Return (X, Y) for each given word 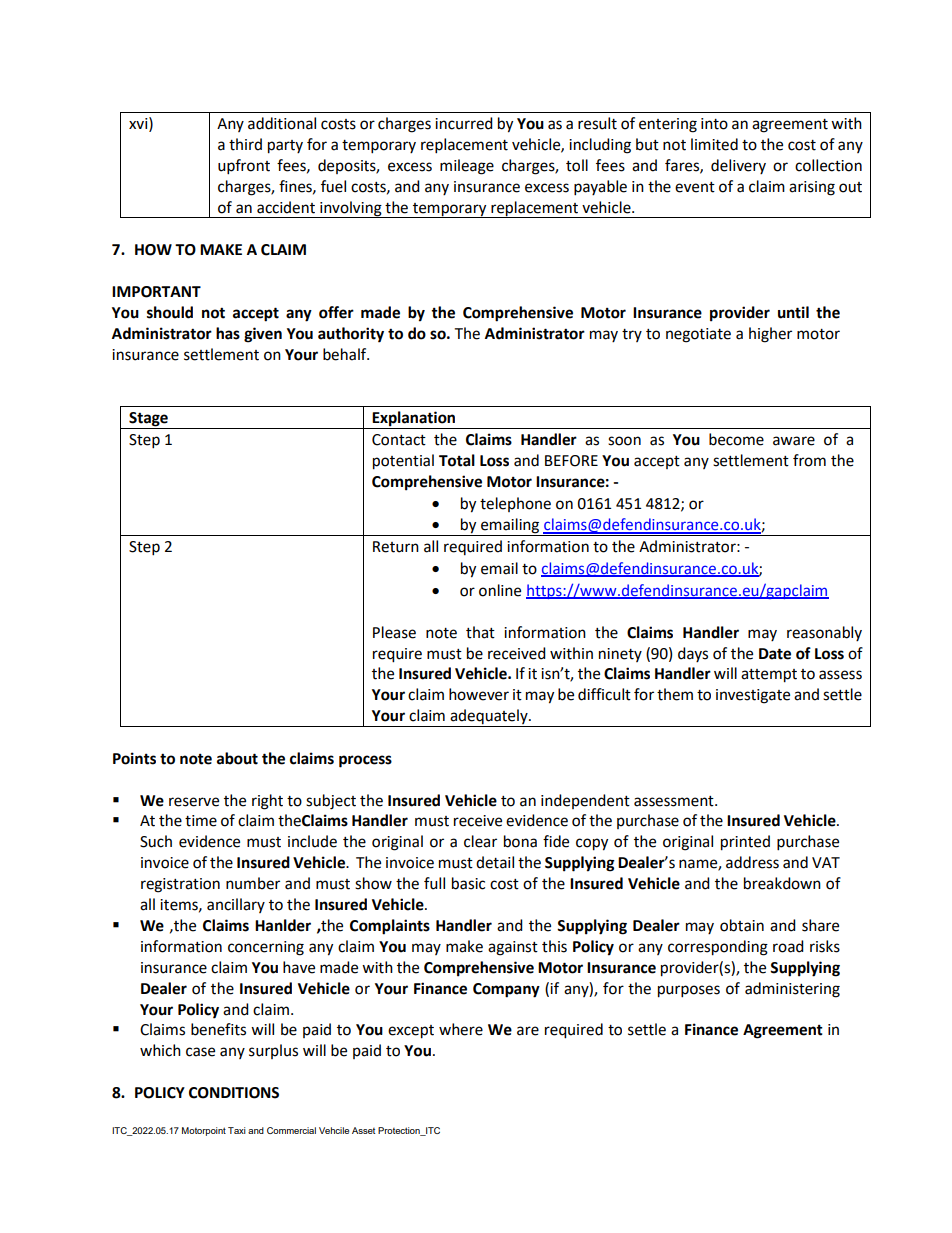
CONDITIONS (234, 1093)
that (480, 632)
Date (775, 654)
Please (394, 632)
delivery (738, 166)
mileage (467, 167)
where (461, 1029)
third (245, 144)
